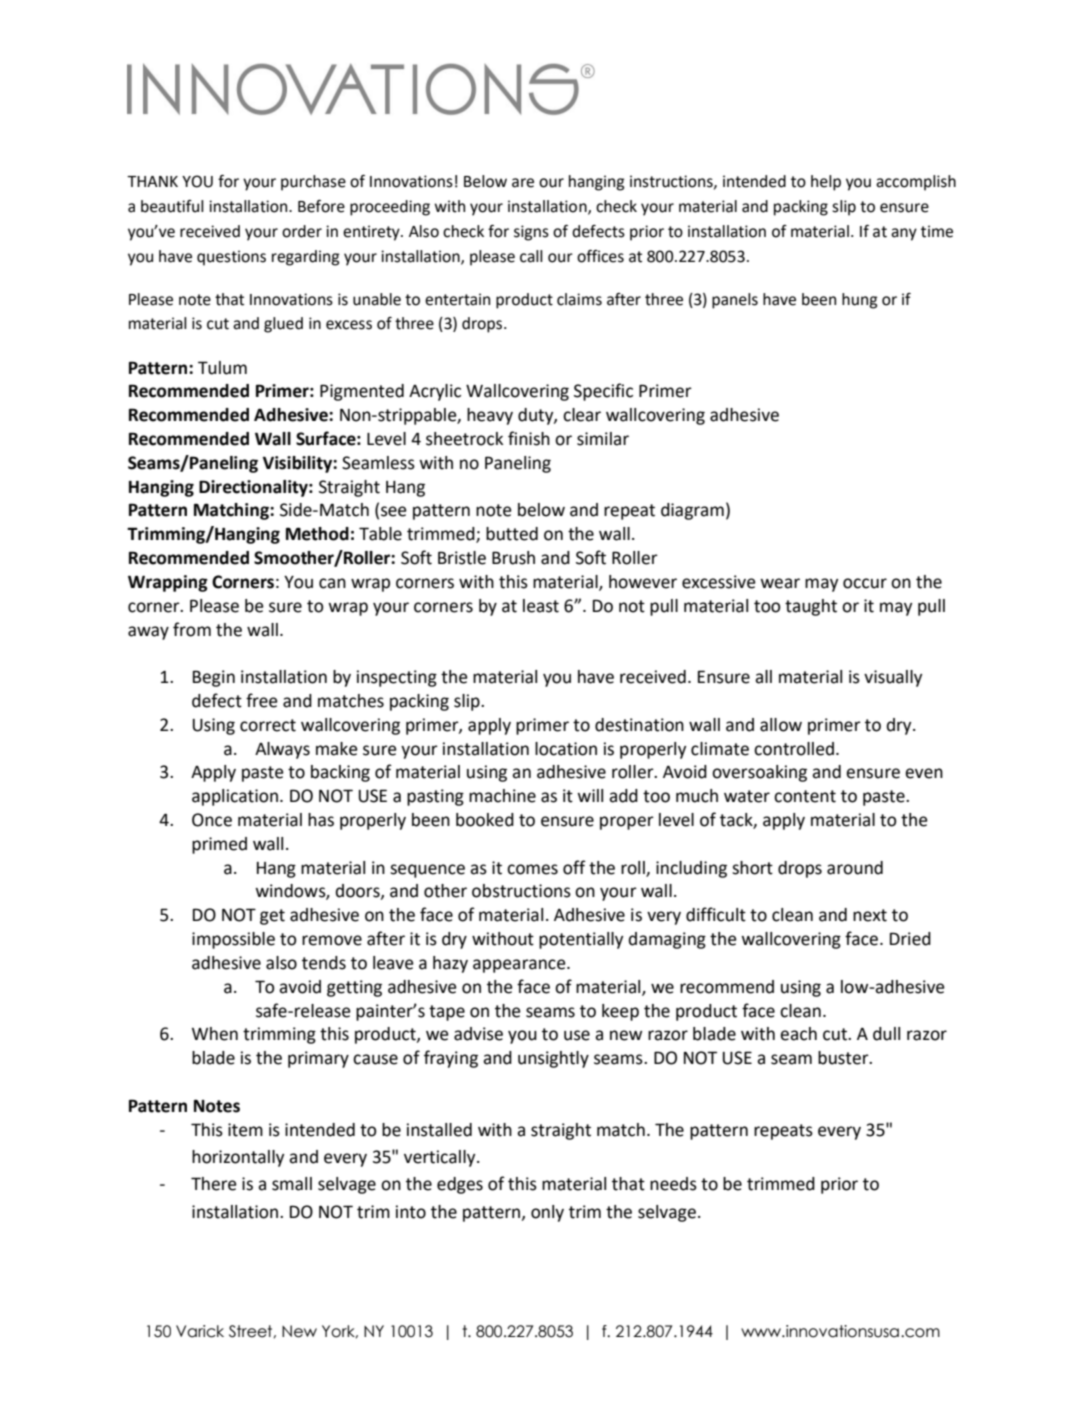  What do you see at coordinates (531, 233) in the document?
I see `signs` at bounding box center [531, 233].
